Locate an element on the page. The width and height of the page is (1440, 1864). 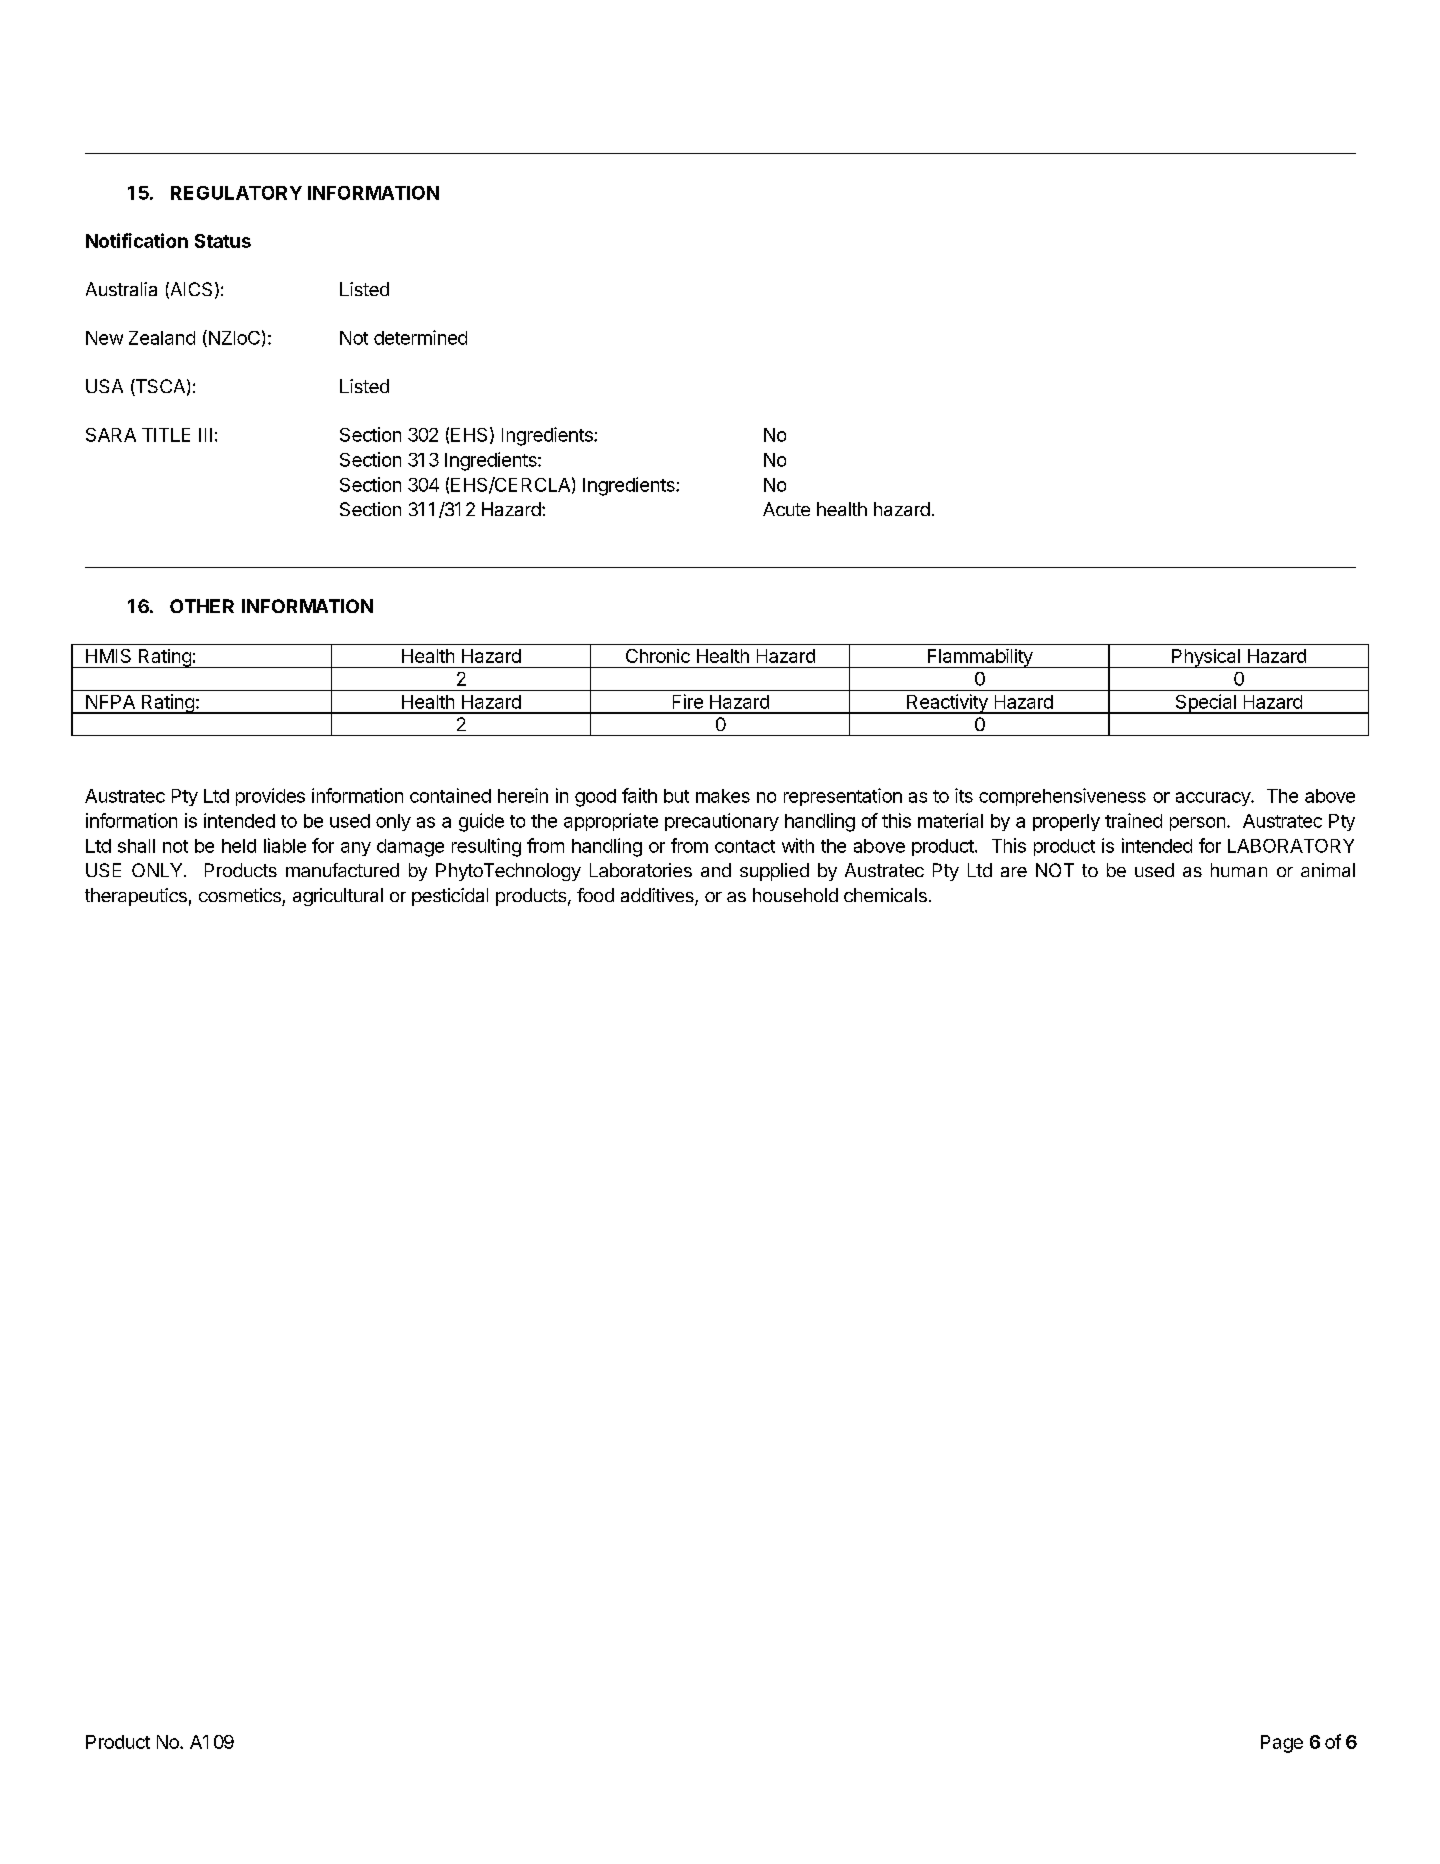
human is located at coordinates (1239, 870).
